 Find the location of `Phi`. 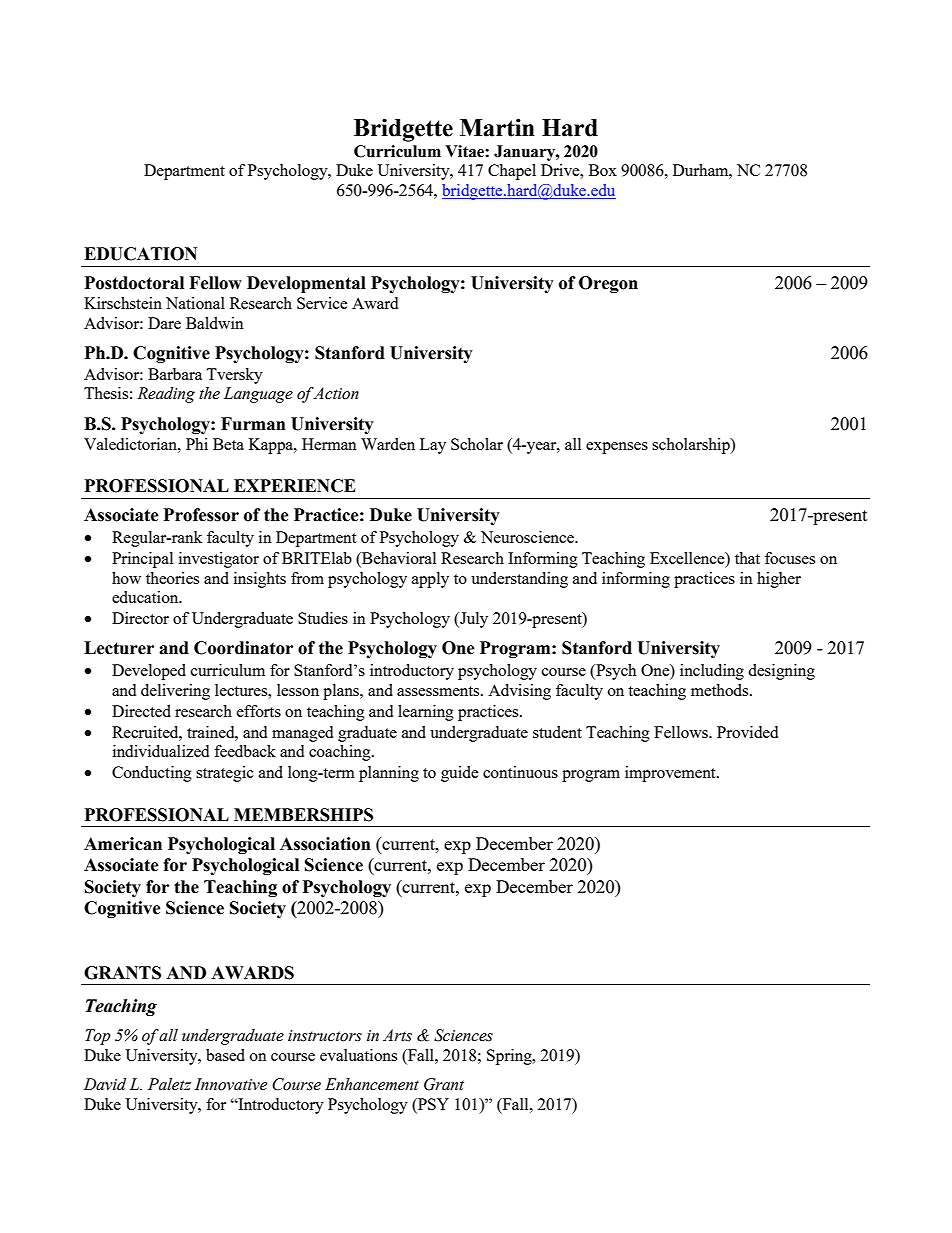

Phi is located at coordinates (197, 444).
